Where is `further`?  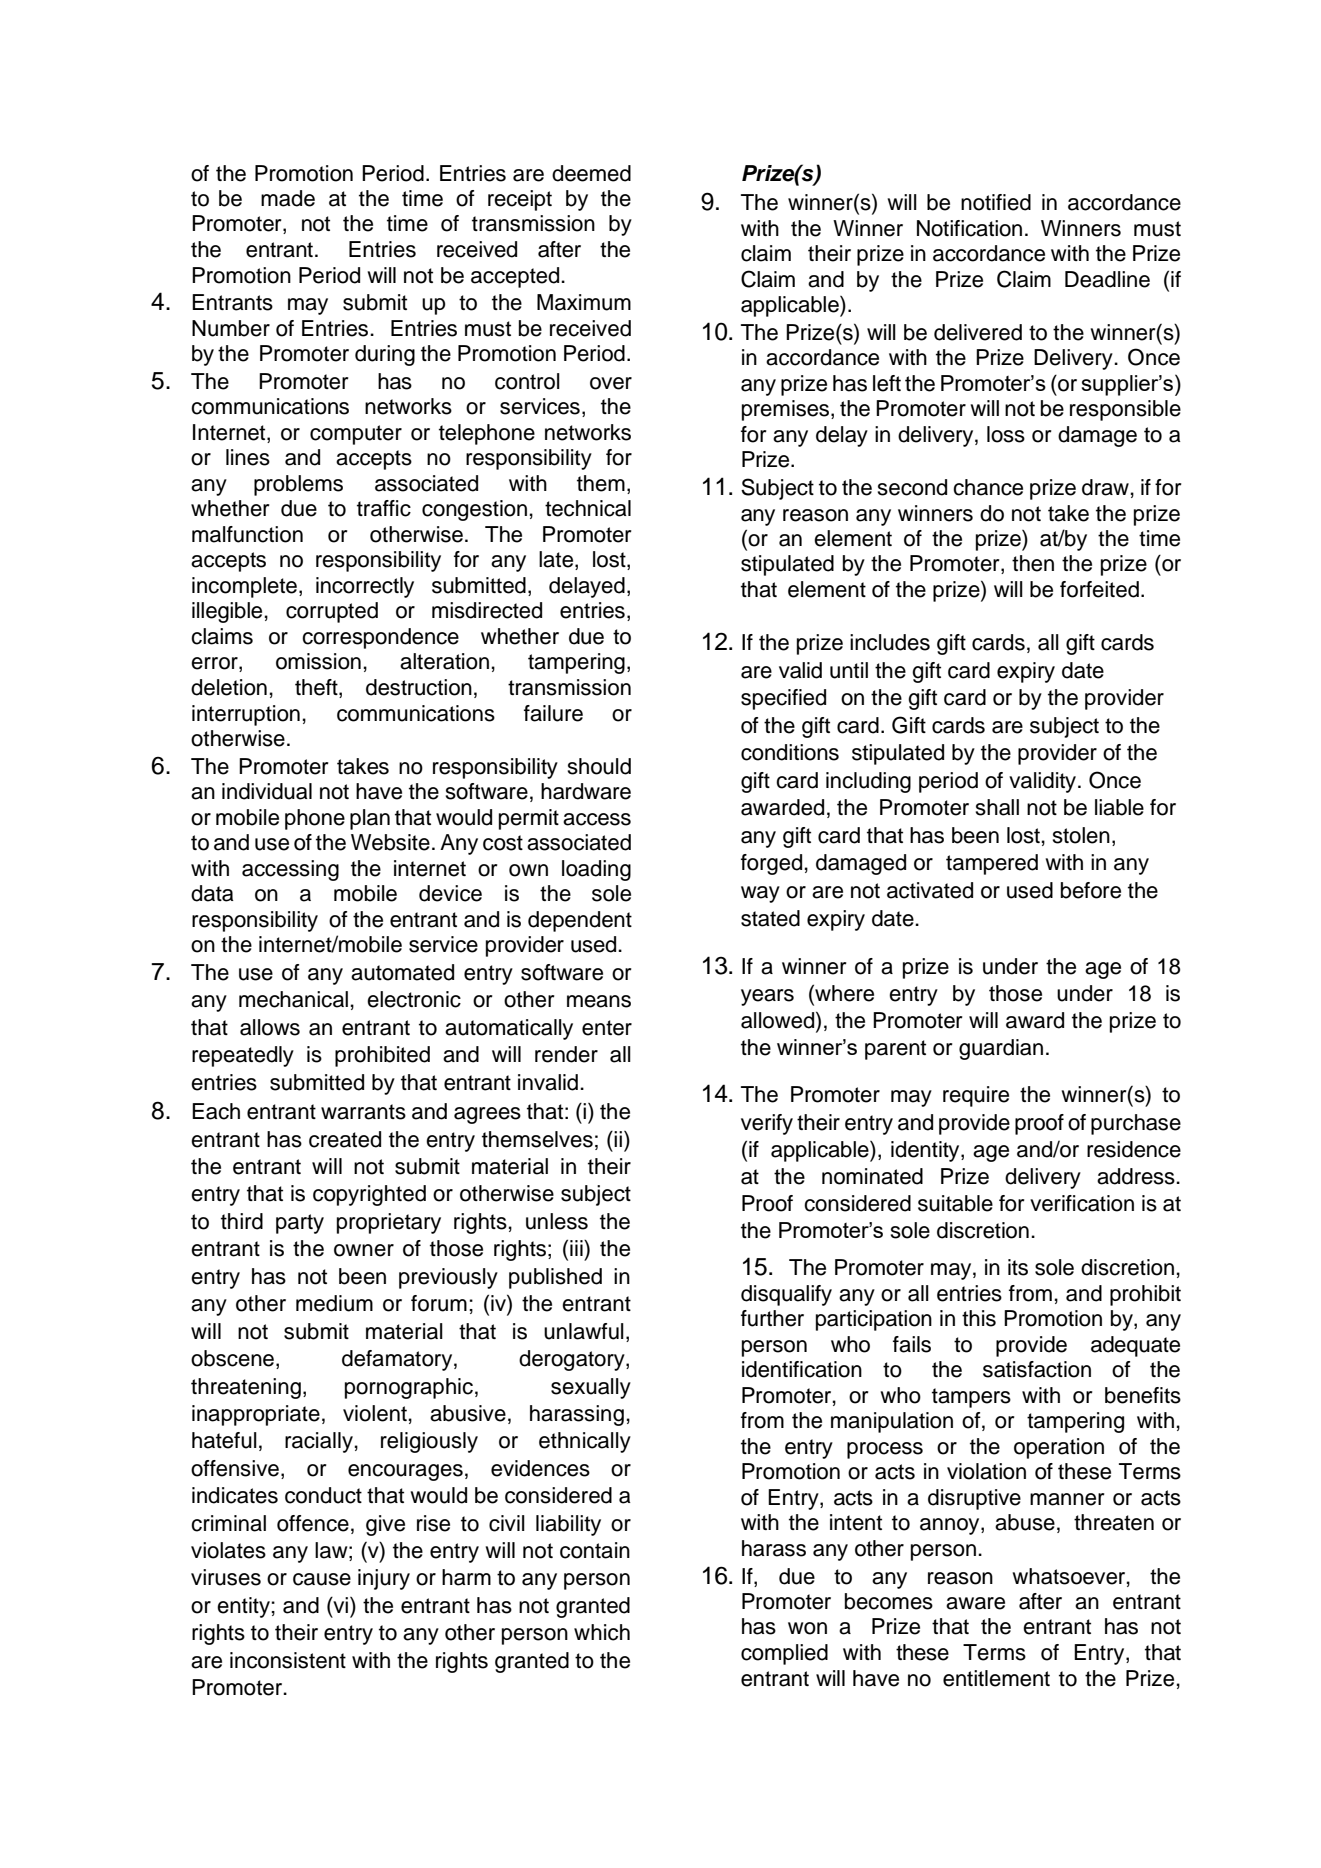 further is located at coordinates (772, 1318).
